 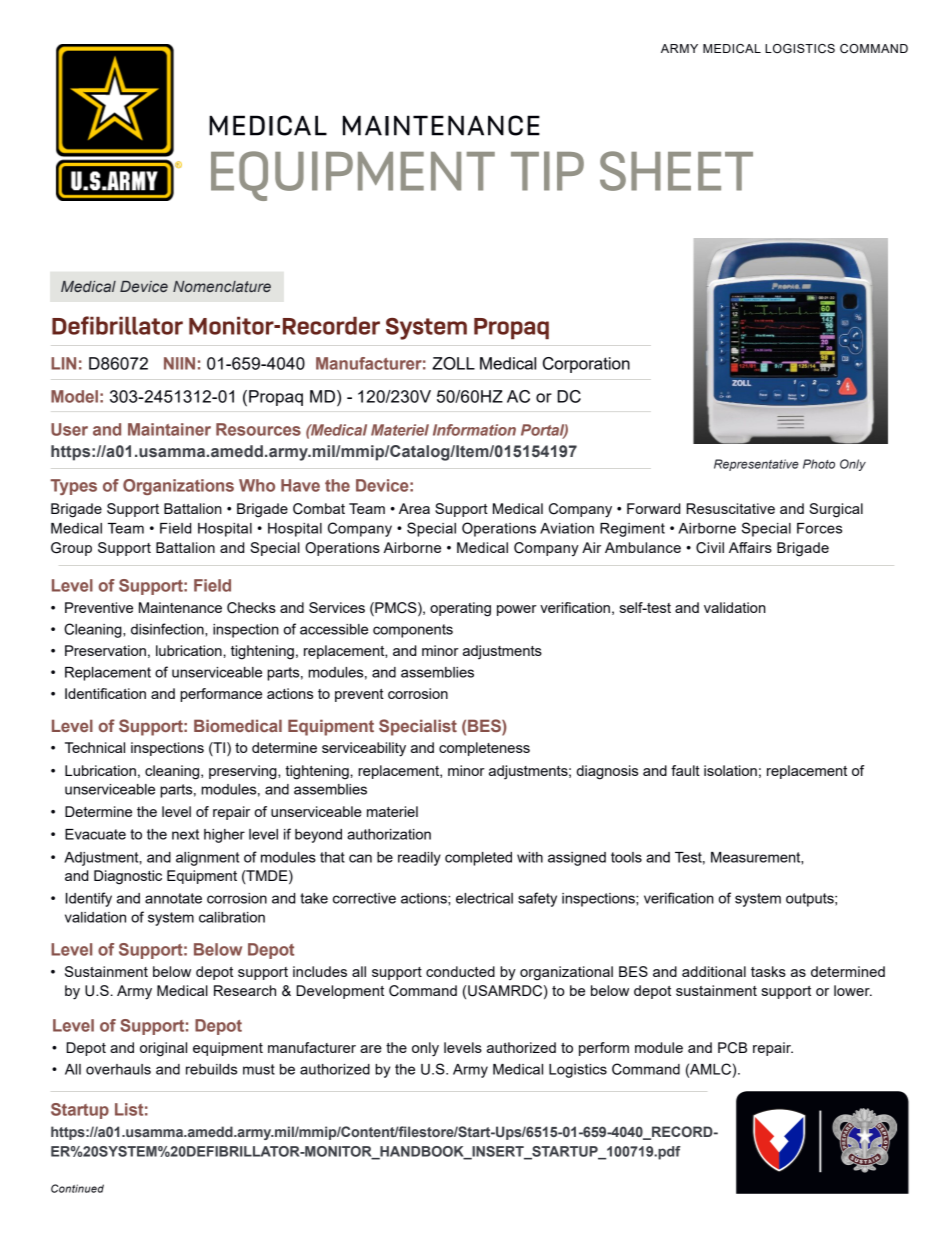 What do you see at coordinates (676, 171) in the page?
I see `SHEET` at bounding box center [676, 171].
